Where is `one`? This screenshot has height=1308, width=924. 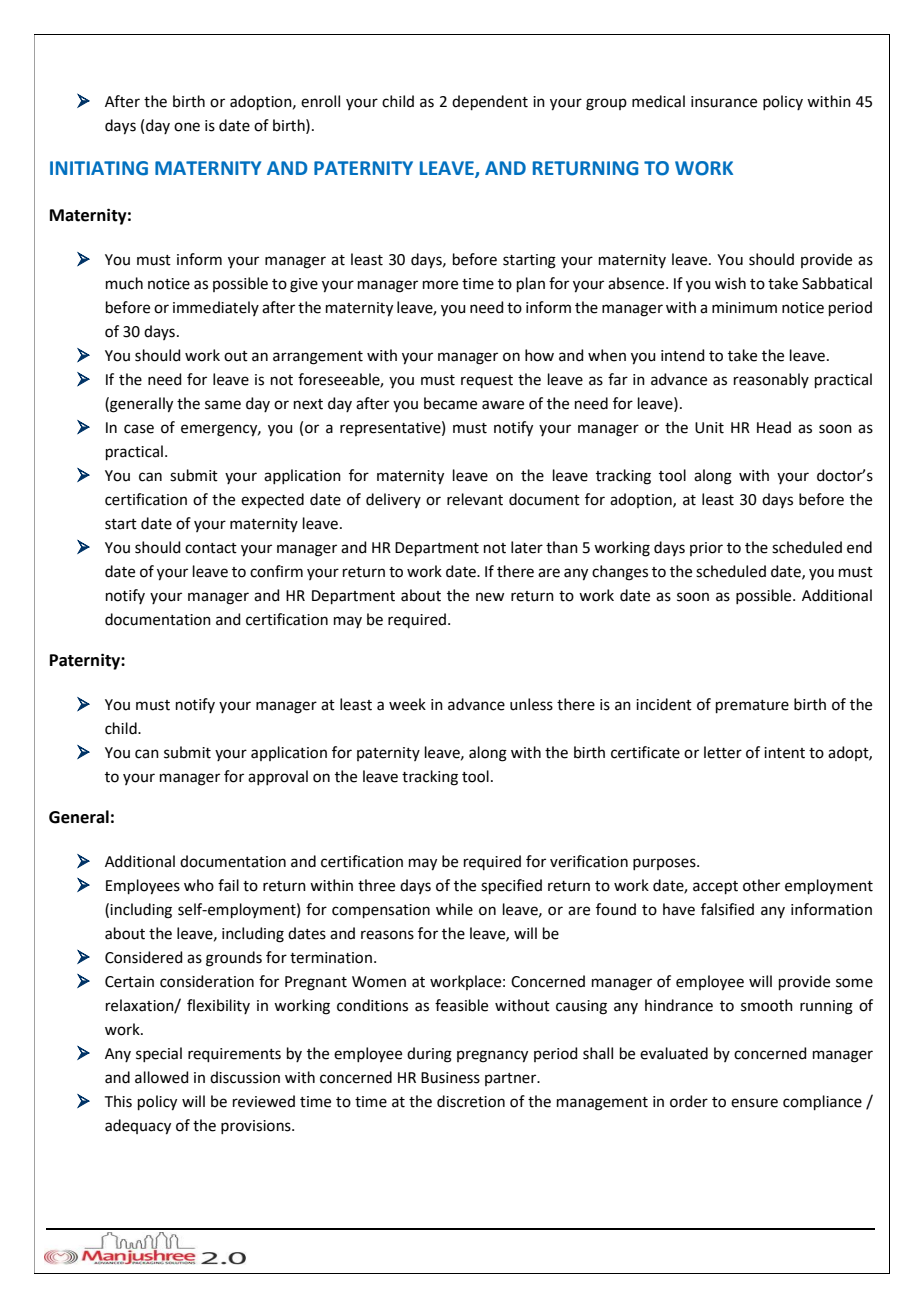 one is located at coordinates (187, 127).
